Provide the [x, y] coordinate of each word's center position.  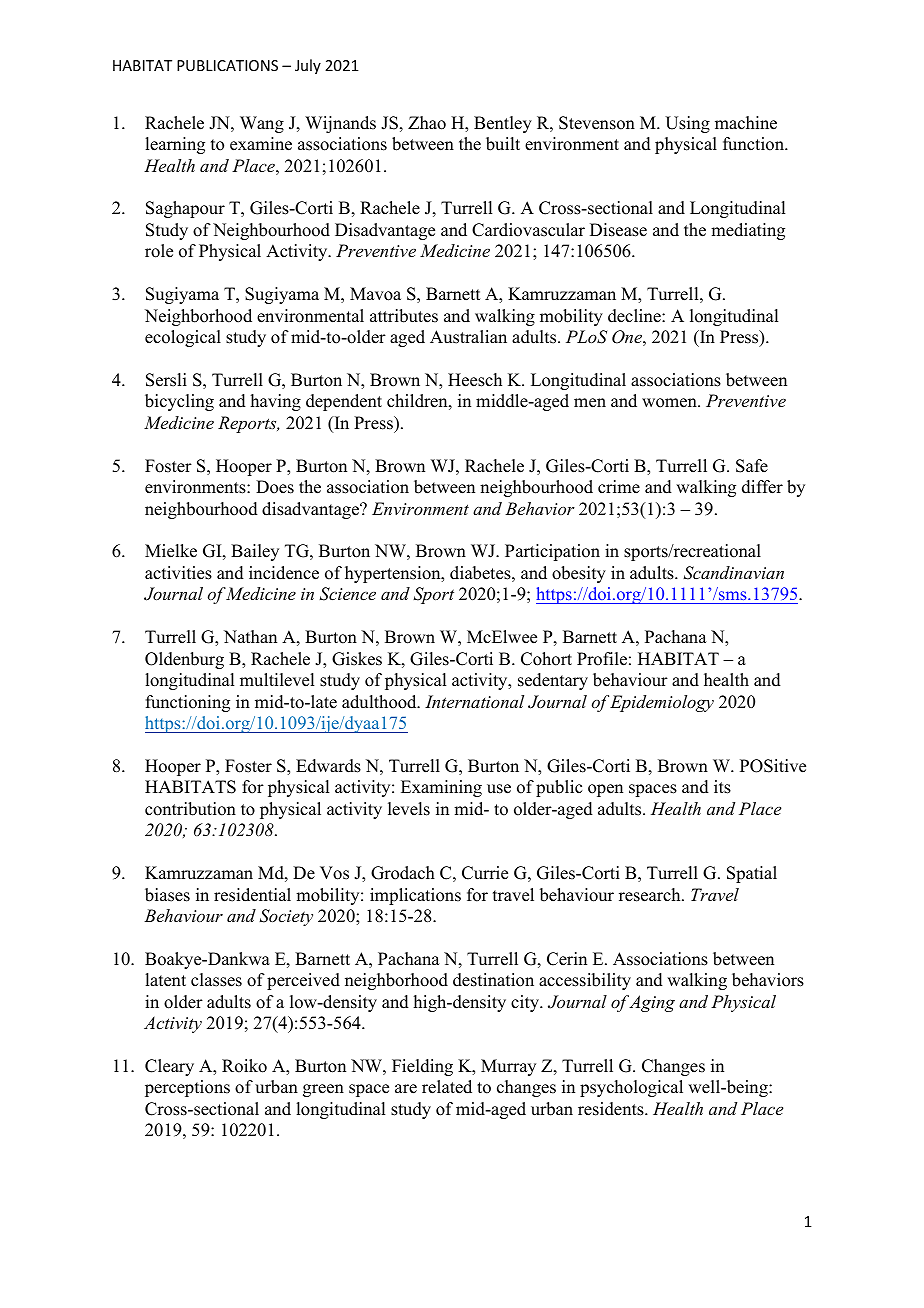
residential [252, 895]
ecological [183, 338]
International [474, 701]
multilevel [277, 680]
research [651, 895]
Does [275, 487]
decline [635, 316]
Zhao [427, 123]
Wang [262, 124]
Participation [552, 552]
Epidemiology [662, 703]
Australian [468, 337]
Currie [485, 873]
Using [687, 124]
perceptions [187, 1088]
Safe [752, 466]
